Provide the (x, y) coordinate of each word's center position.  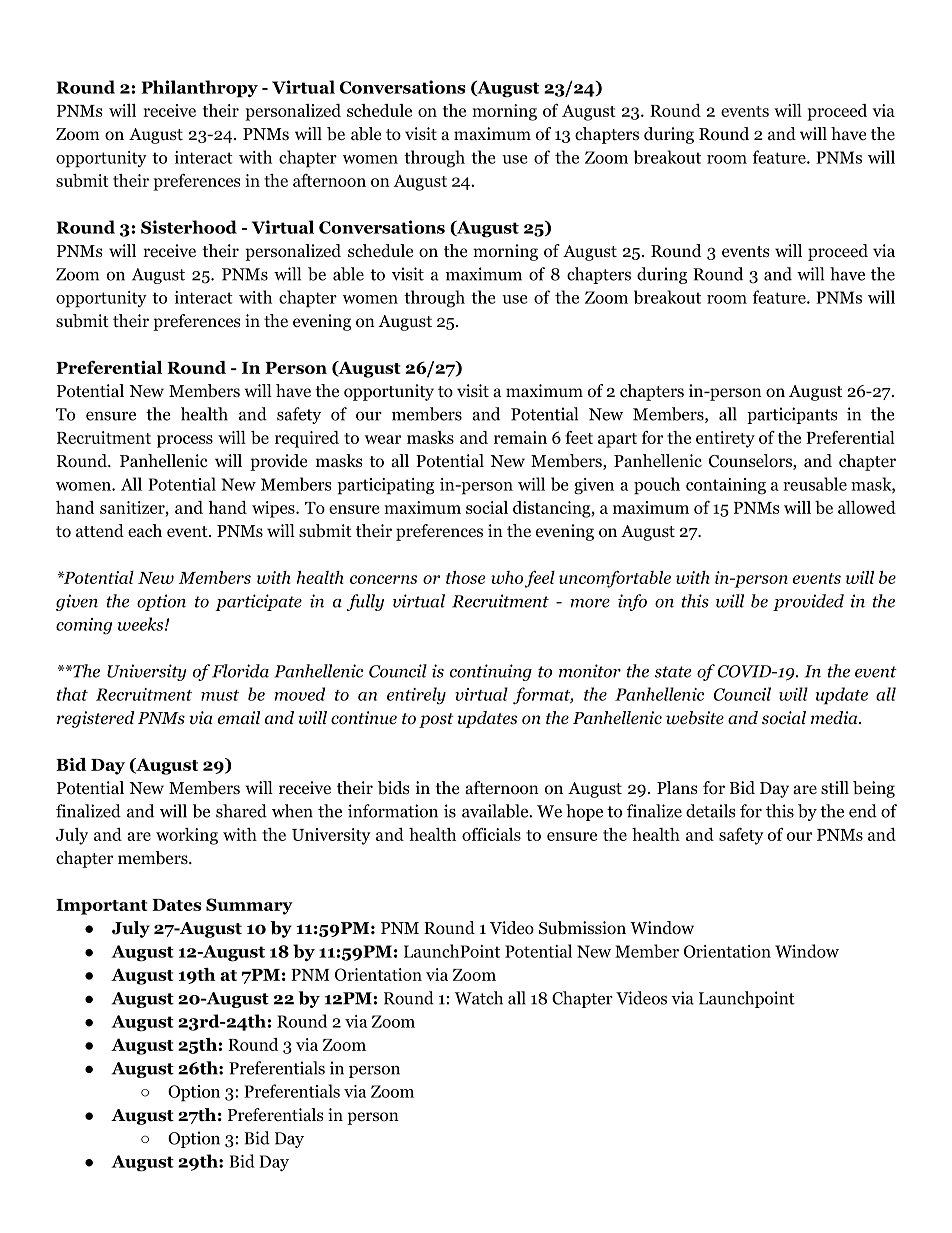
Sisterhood (189, 227)
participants (792, 415)
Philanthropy (199, 89)
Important (102, 907)
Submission (582, 928)
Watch (479, 998)
